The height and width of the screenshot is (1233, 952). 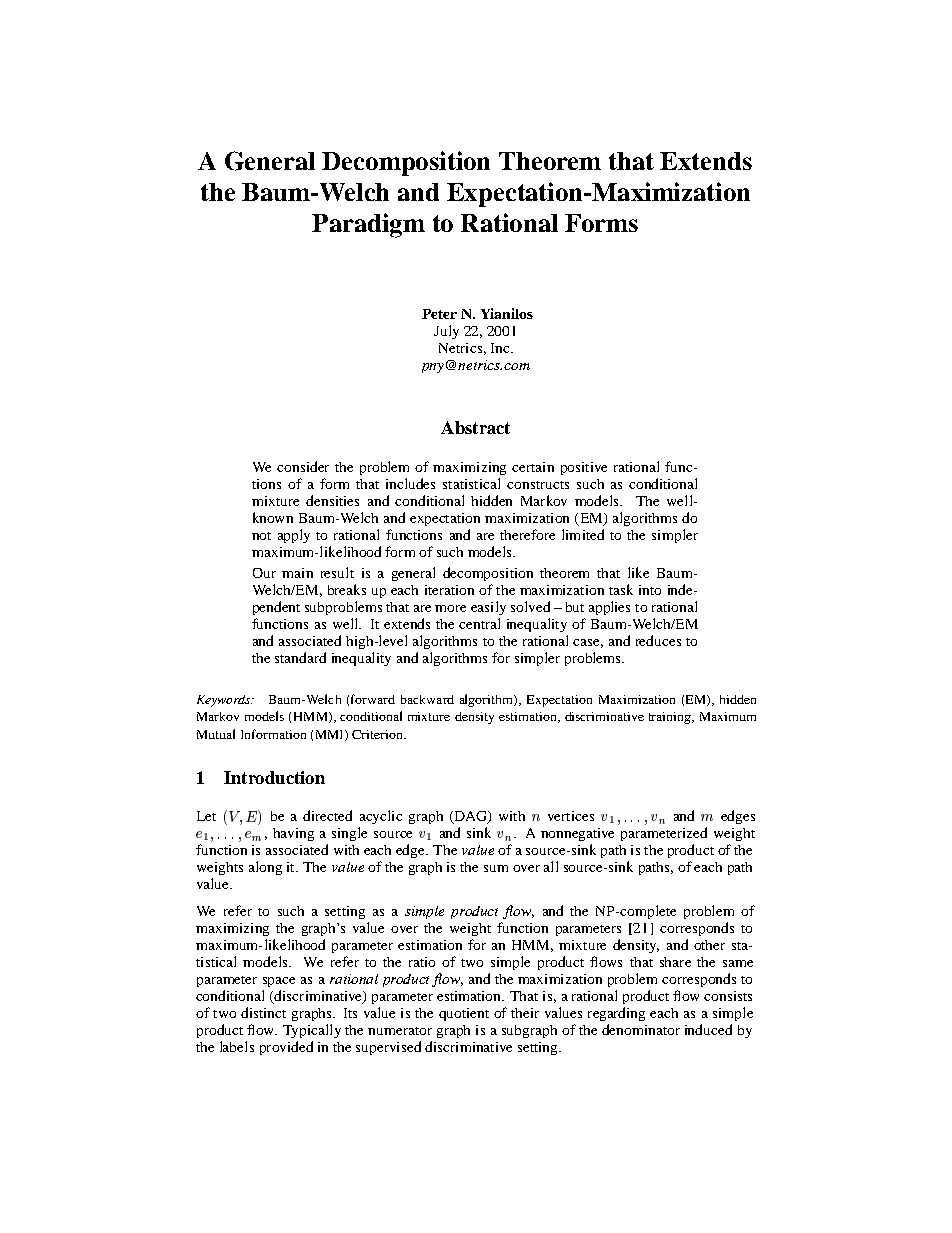 What do you see at coordinates (571, 816) in the screenshot?
I see `vertices` at bounding box center [571, 816].
